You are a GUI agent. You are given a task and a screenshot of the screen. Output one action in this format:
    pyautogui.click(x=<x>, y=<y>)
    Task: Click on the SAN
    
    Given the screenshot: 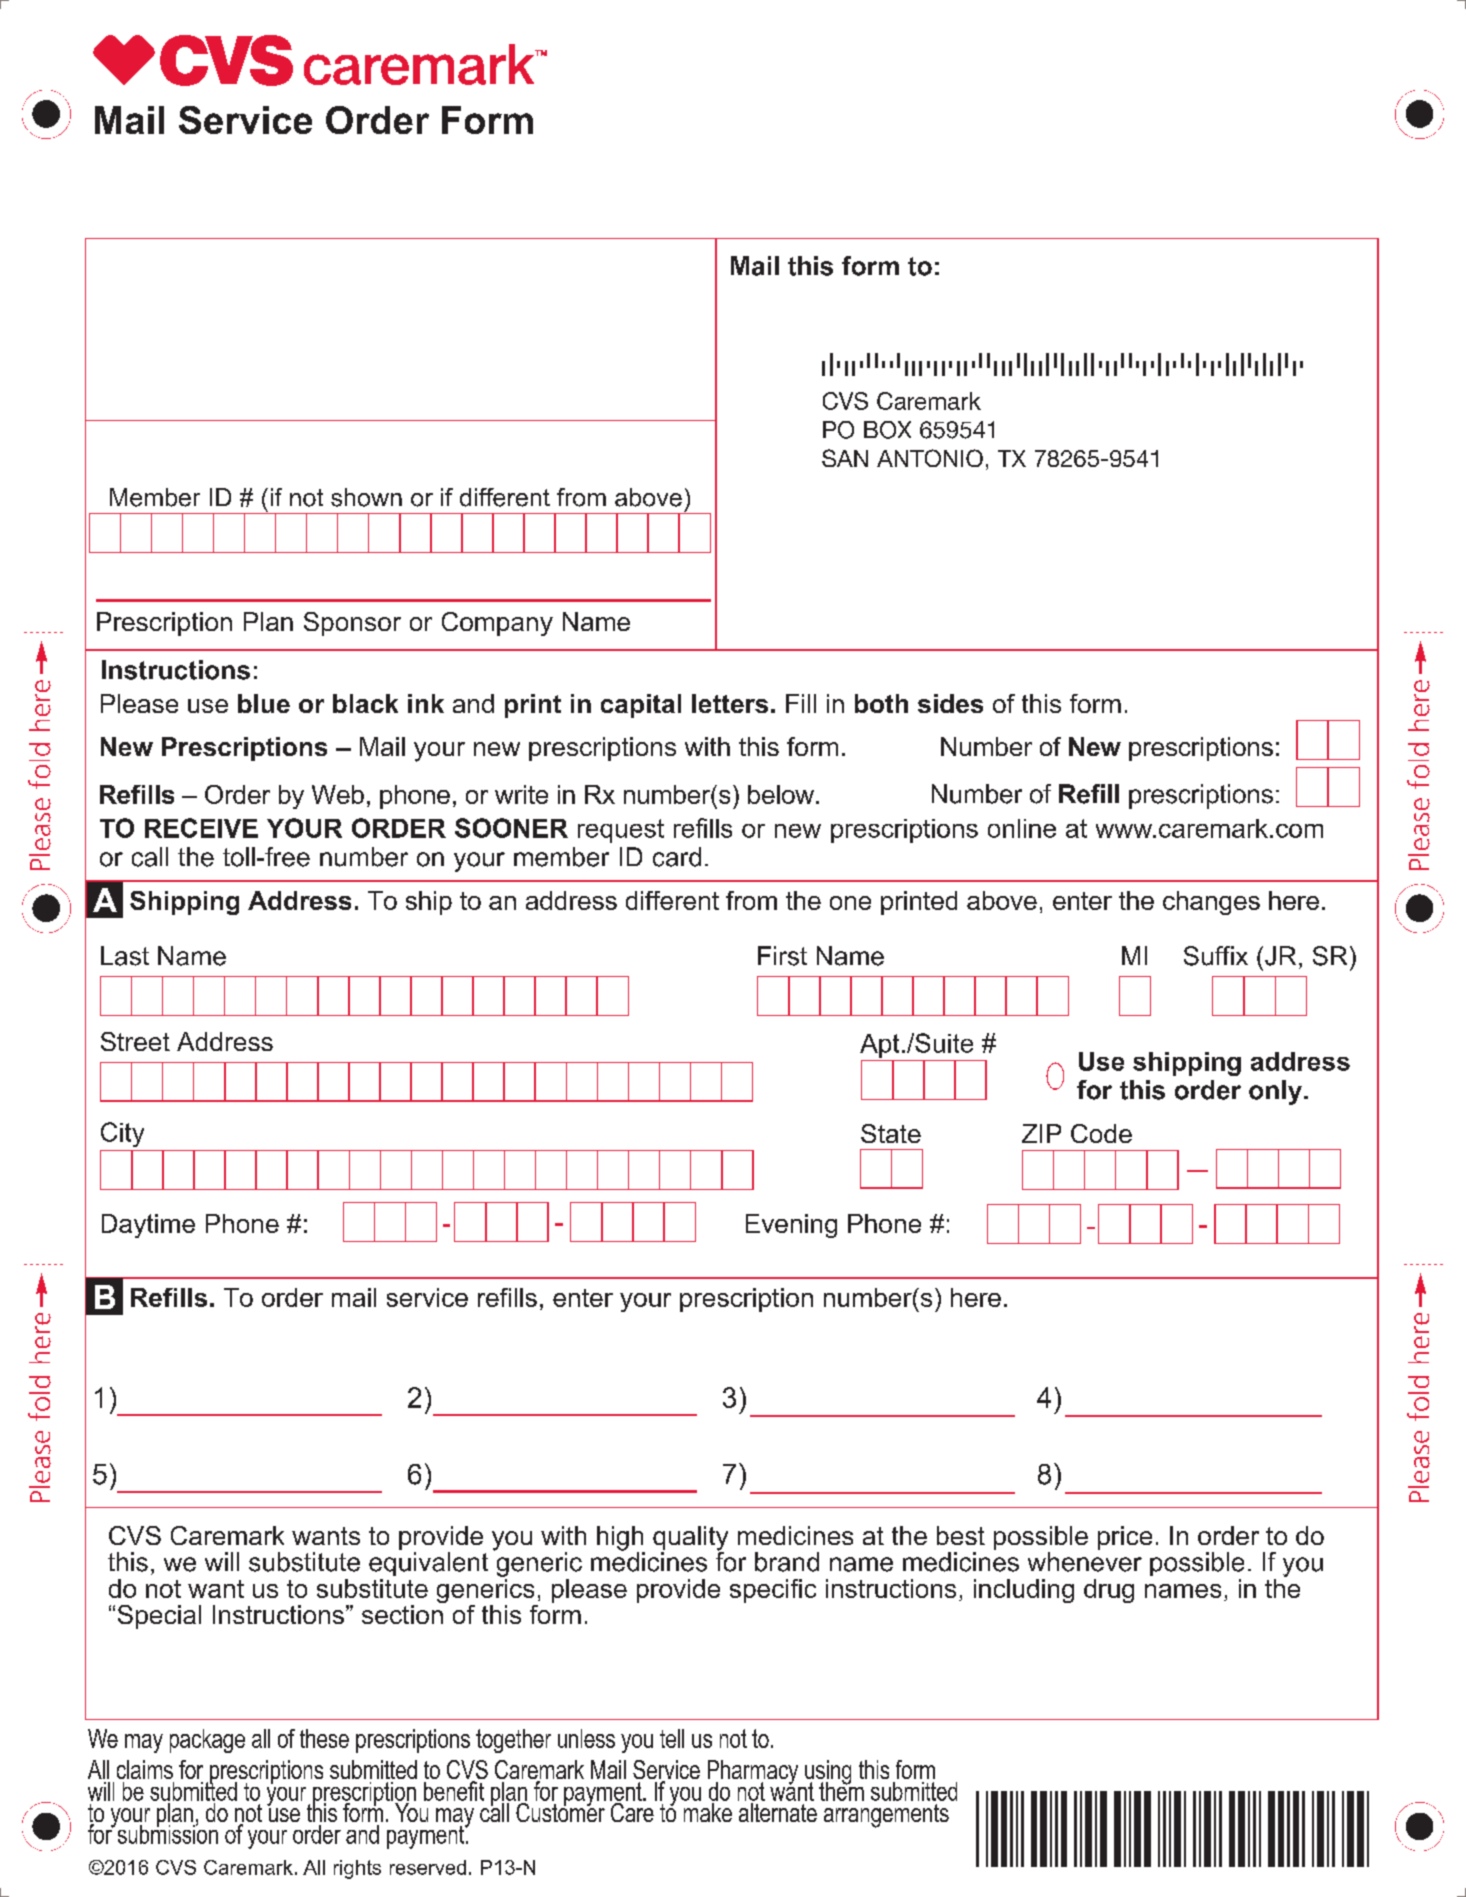 What is the action you would take?
    pyautogui.click(x=845, y=458)
